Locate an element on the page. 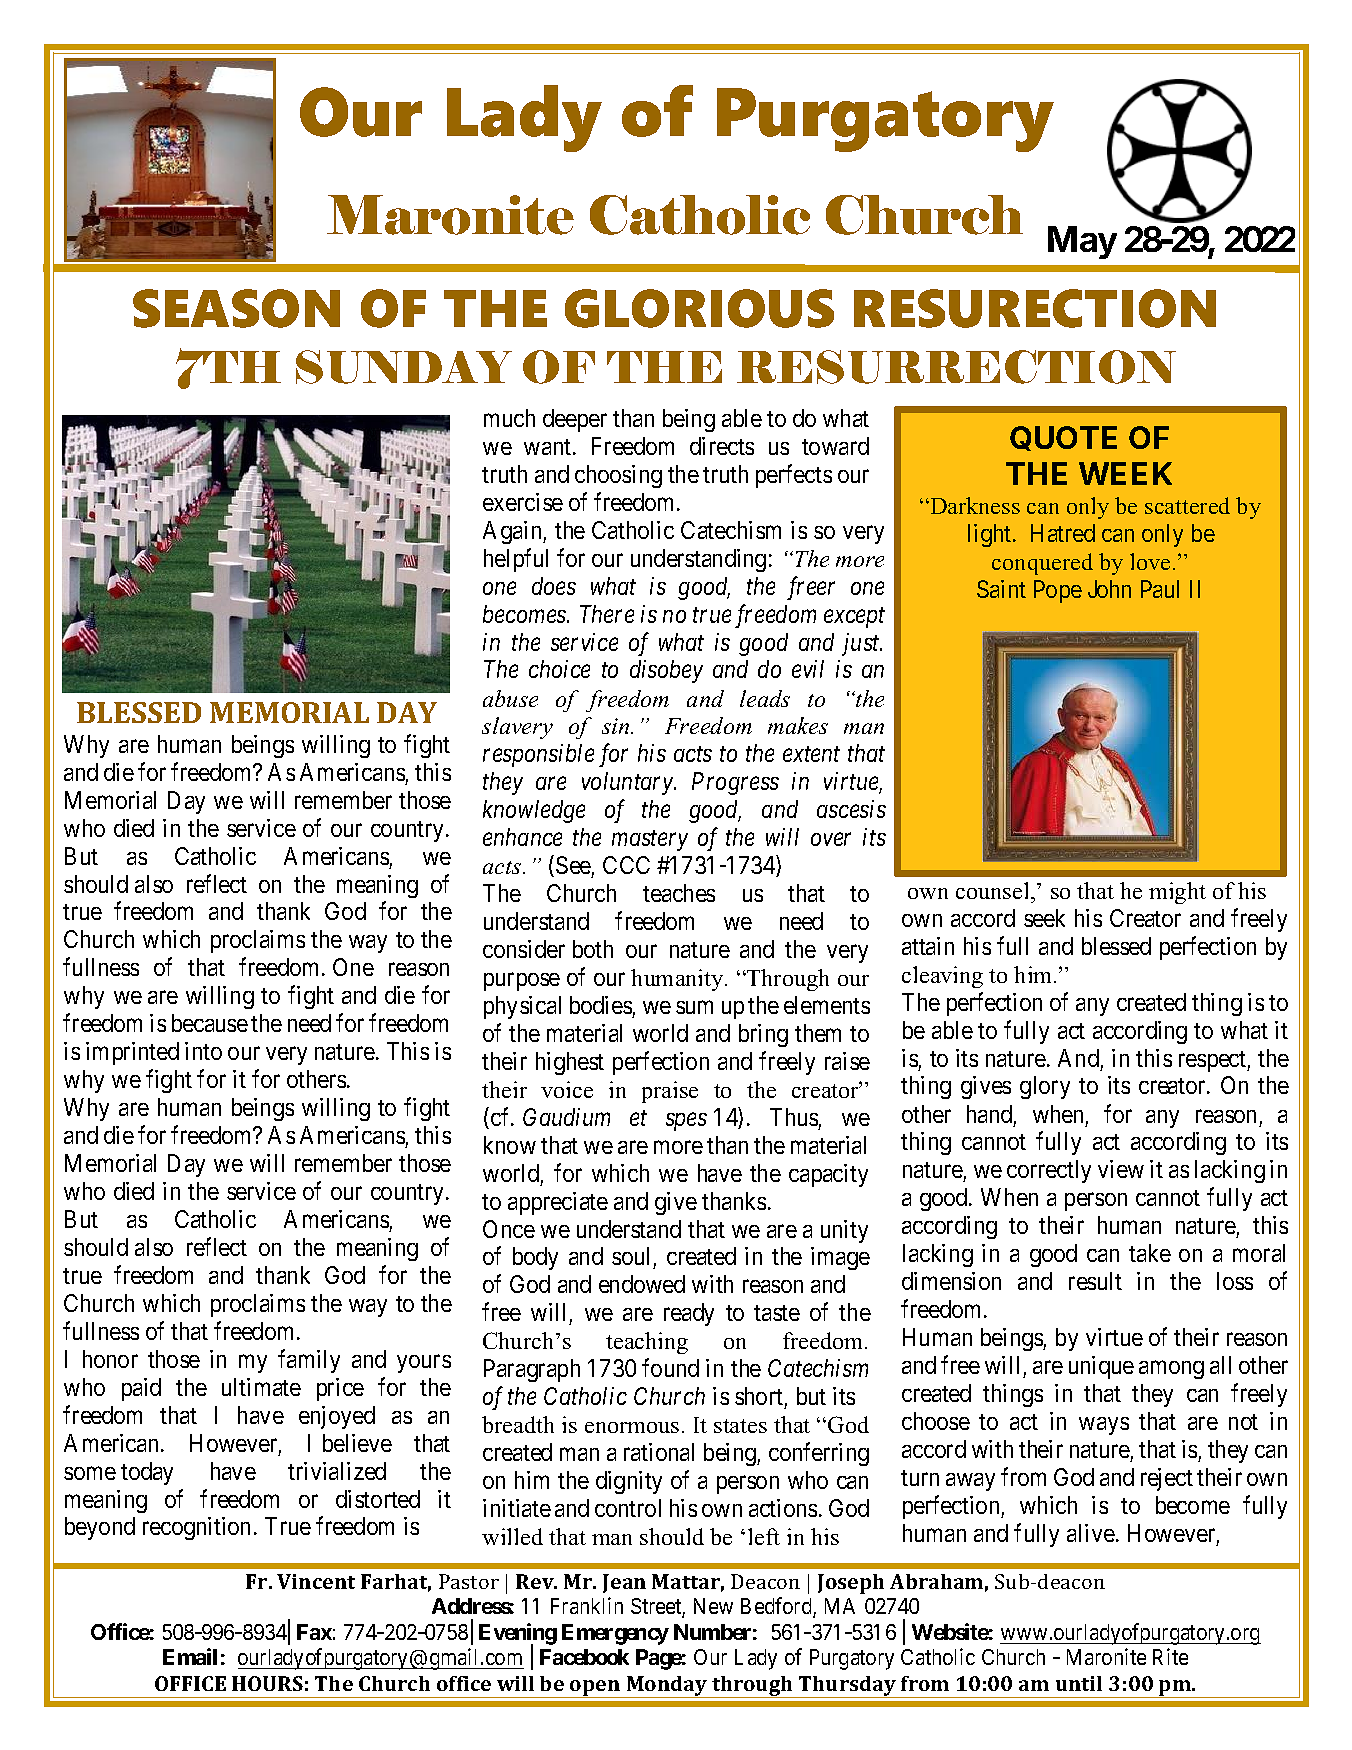  GLORIOUS is located at coordinates (699, 308).
